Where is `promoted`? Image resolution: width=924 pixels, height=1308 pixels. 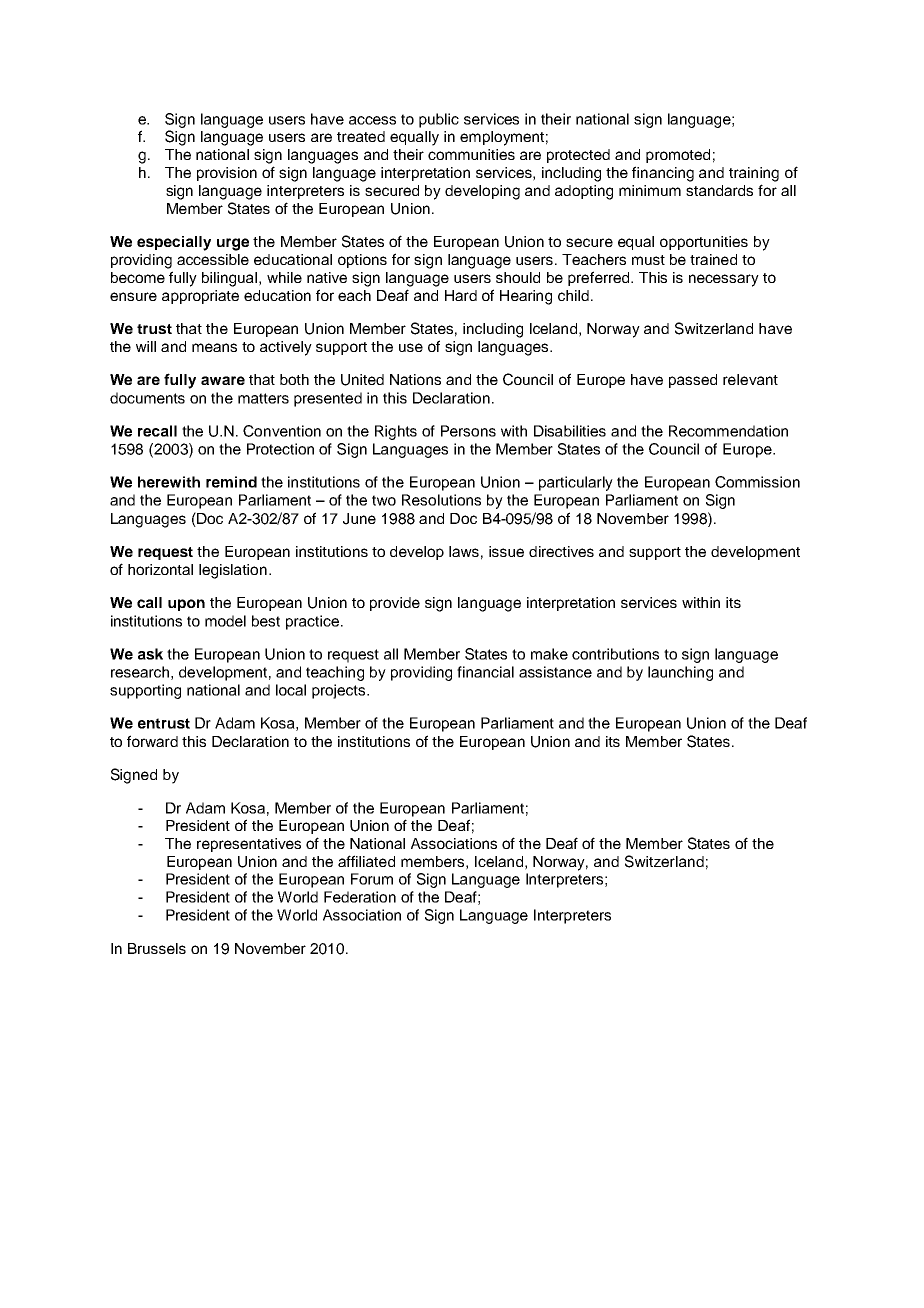 promoted is located at coordinates (678, 156).
